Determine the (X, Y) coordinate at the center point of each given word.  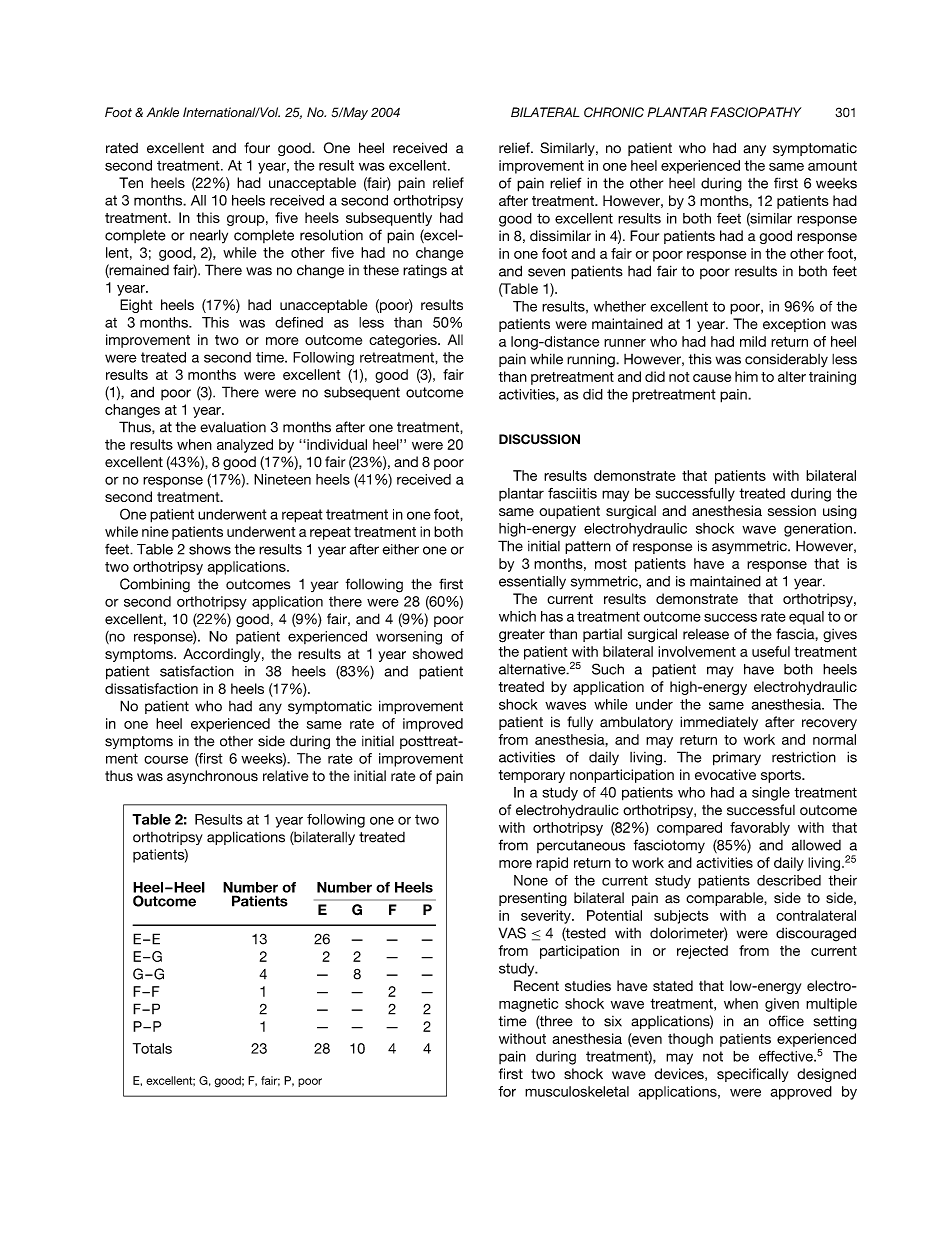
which (517, 616)
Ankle (163, 112)
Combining (155, 585)
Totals (152, 1048)
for (507, 1091)
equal (806, 618)
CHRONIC (614, 112)
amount (832, 165)
